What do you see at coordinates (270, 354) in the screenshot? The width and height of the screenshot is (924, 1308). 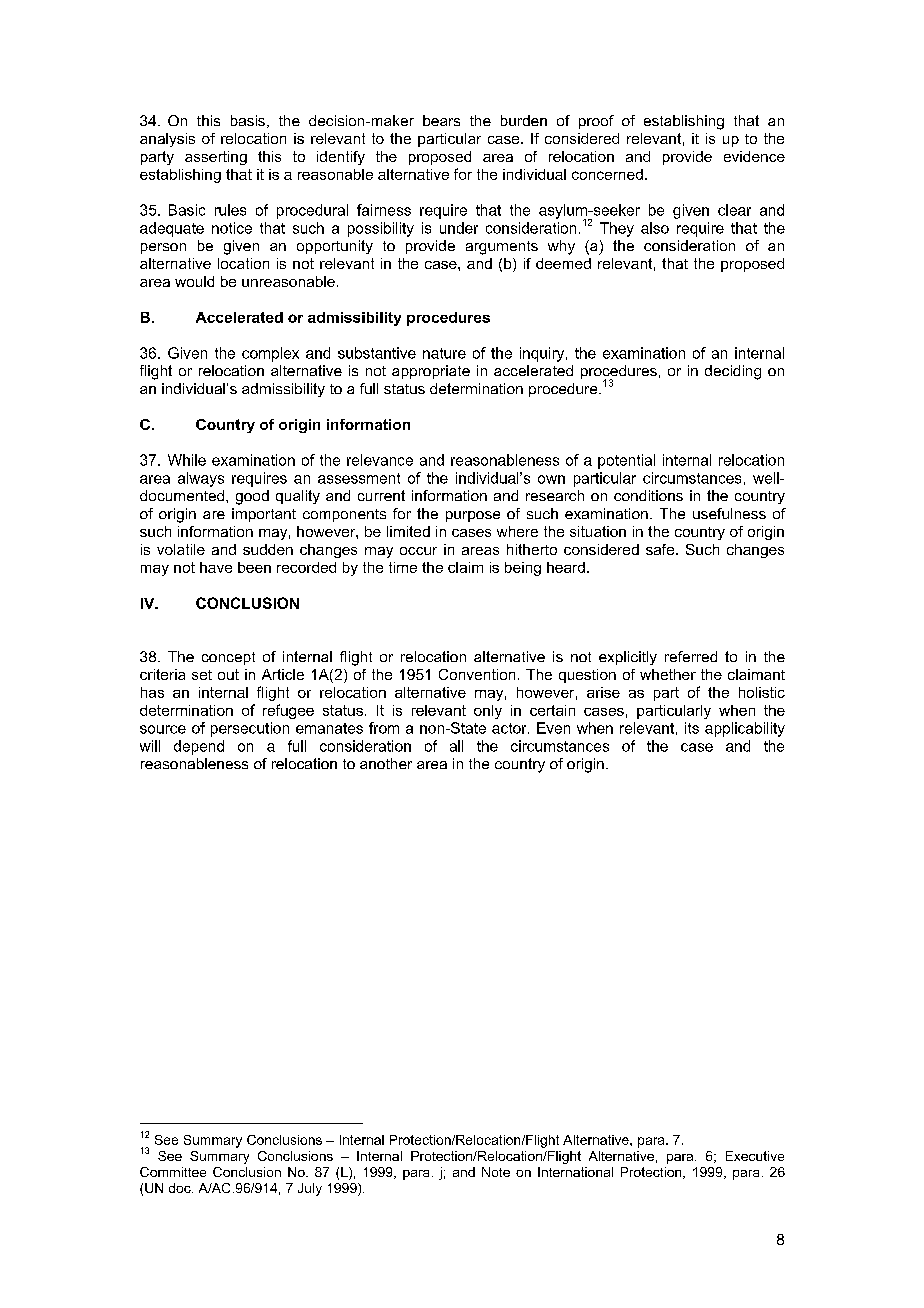 I see `complex` at bounding box center [270, 354].
